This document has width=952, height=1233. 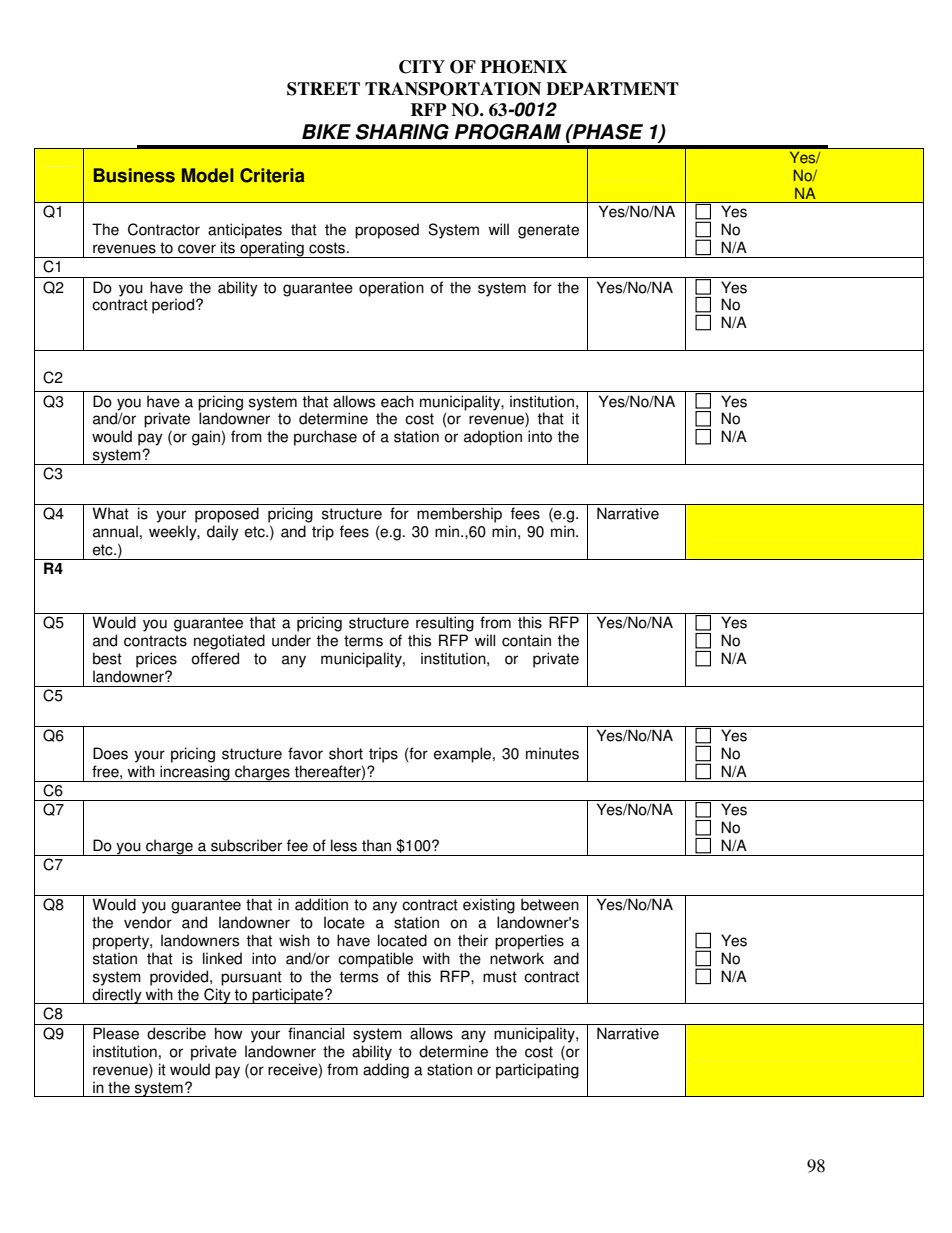 I want to click on participating, so click(x=537, y=1071).
